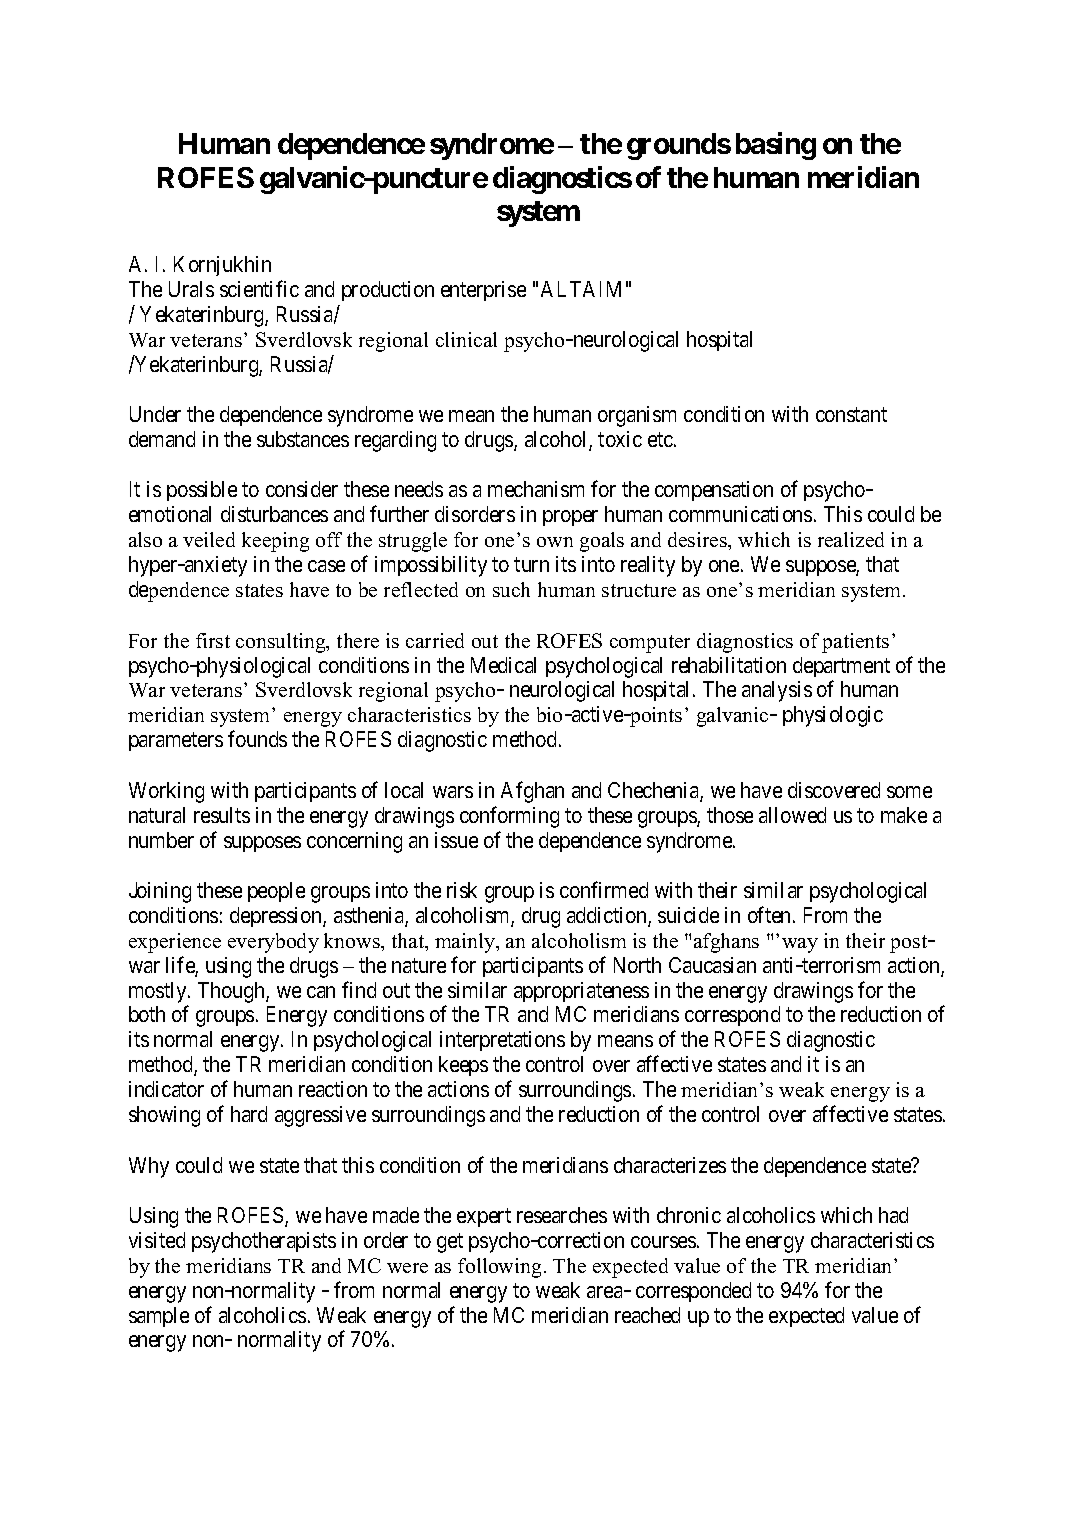  Describe the element at coordinates (777, 691) in the document. I see `analysis` at that location.
